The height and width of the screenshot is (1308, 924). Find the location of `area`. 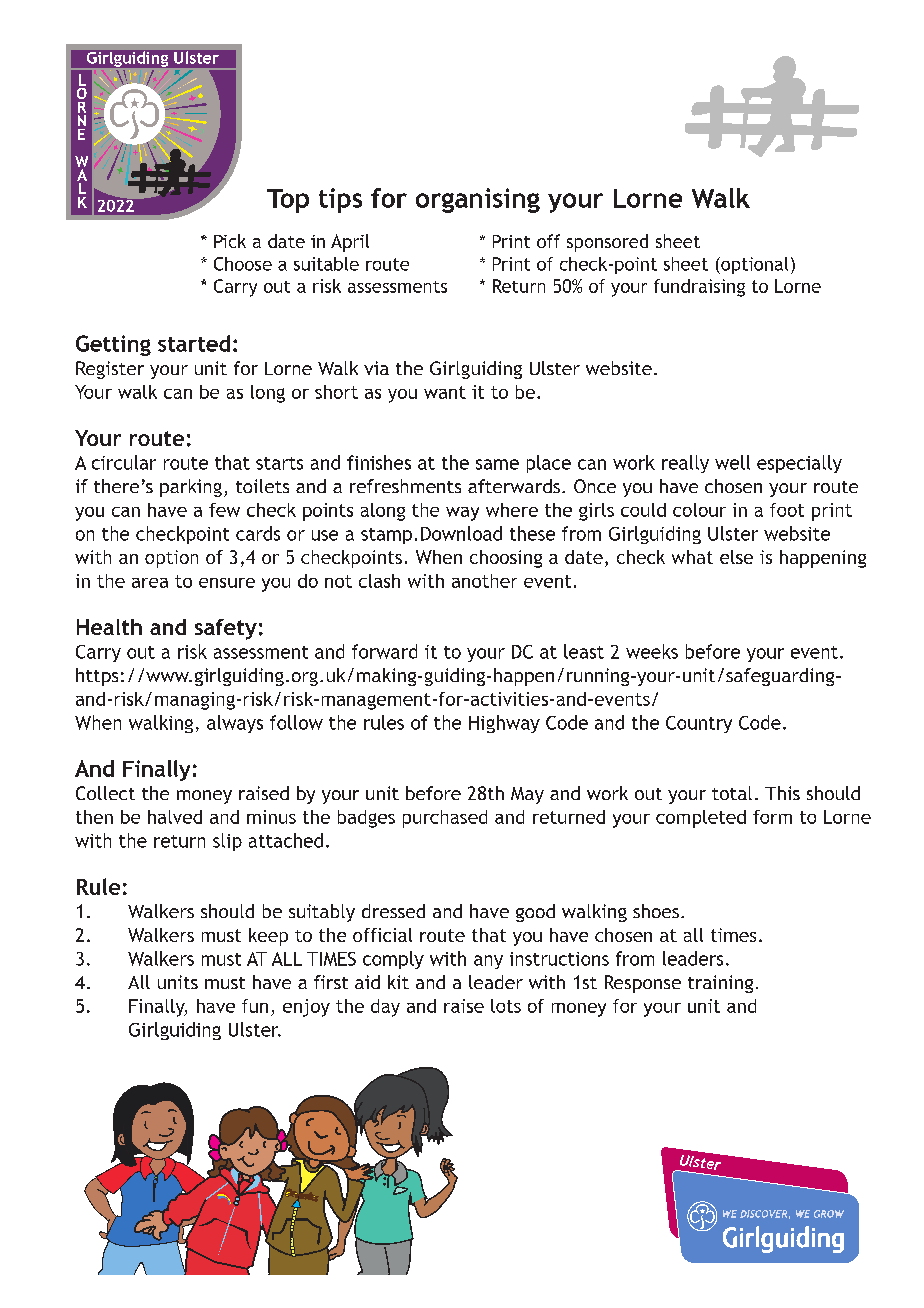

area is located at coordinates (150, 583).
